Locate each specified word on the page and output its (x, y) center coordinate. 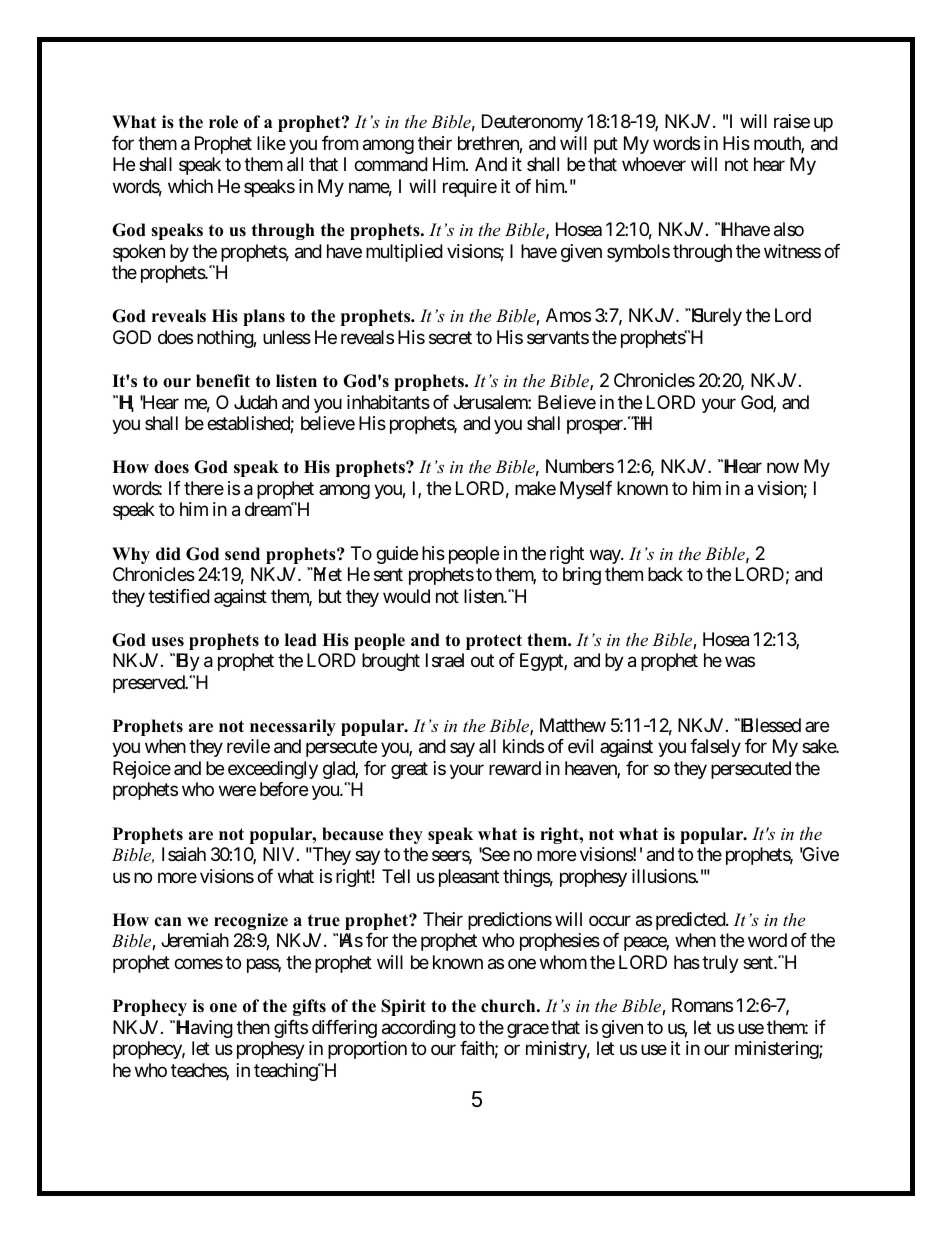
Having (204, 1029)
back (665, 574)
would (406, 596)
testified (179, 596)
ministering (777, 1050)
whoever (654, 164)
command (391, 164)
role (223, 122)
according (419, 1029)
